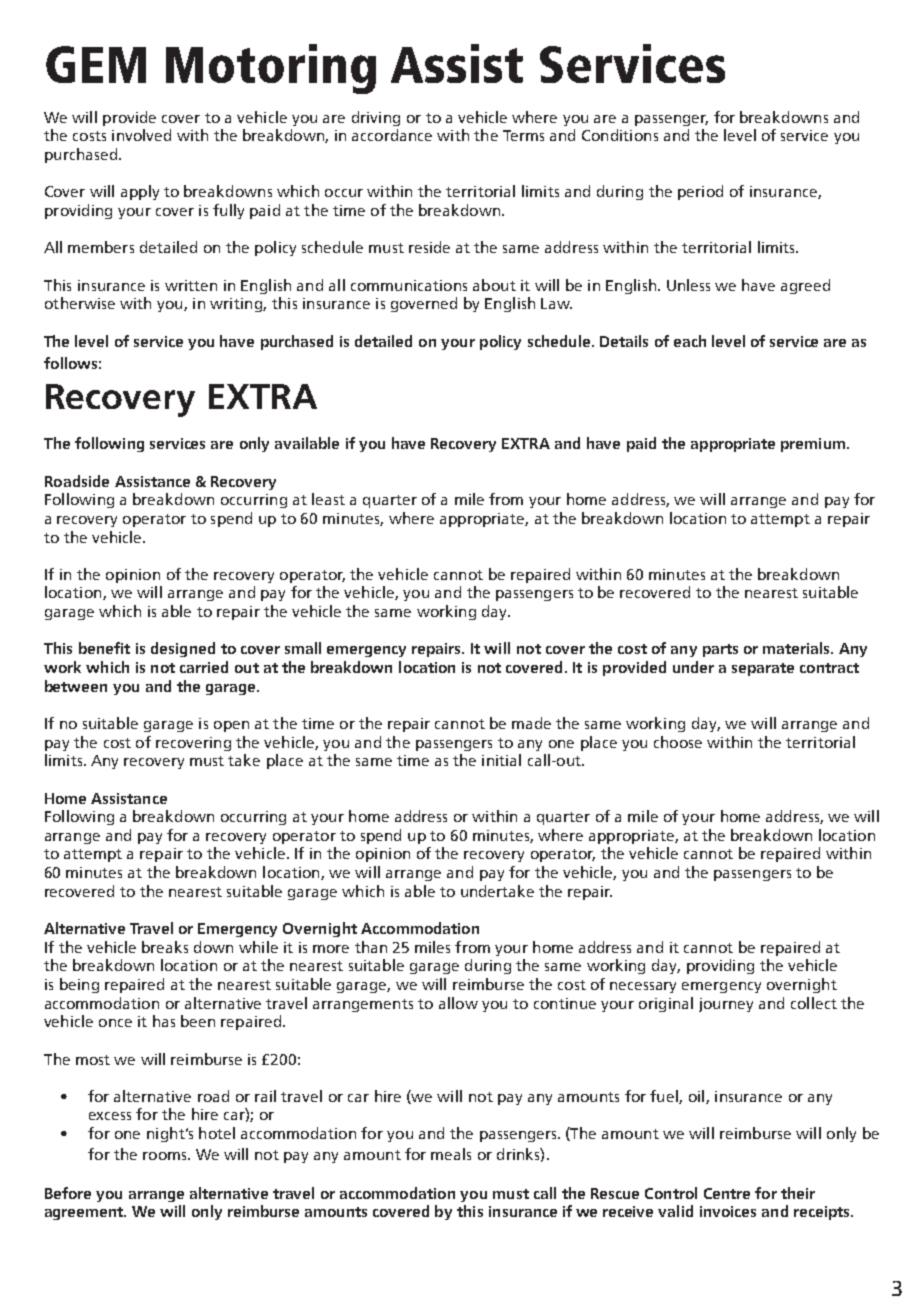  I want to click on period, so click(700, 192).
